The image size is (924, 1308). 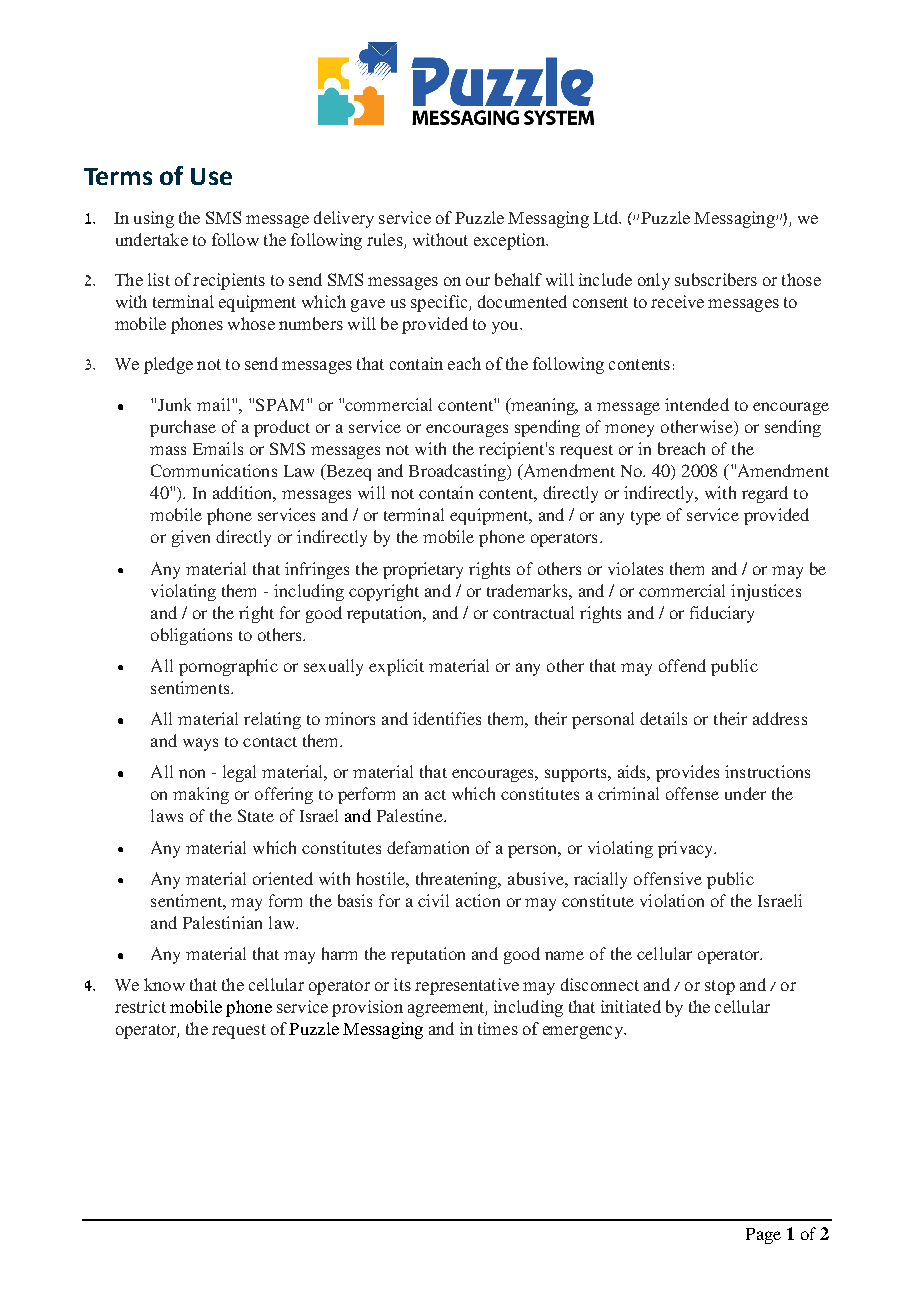 What do you see at coordinates (763, 1236) in the screenshot?
I see `Page` at bounding box center [763, 1236].
